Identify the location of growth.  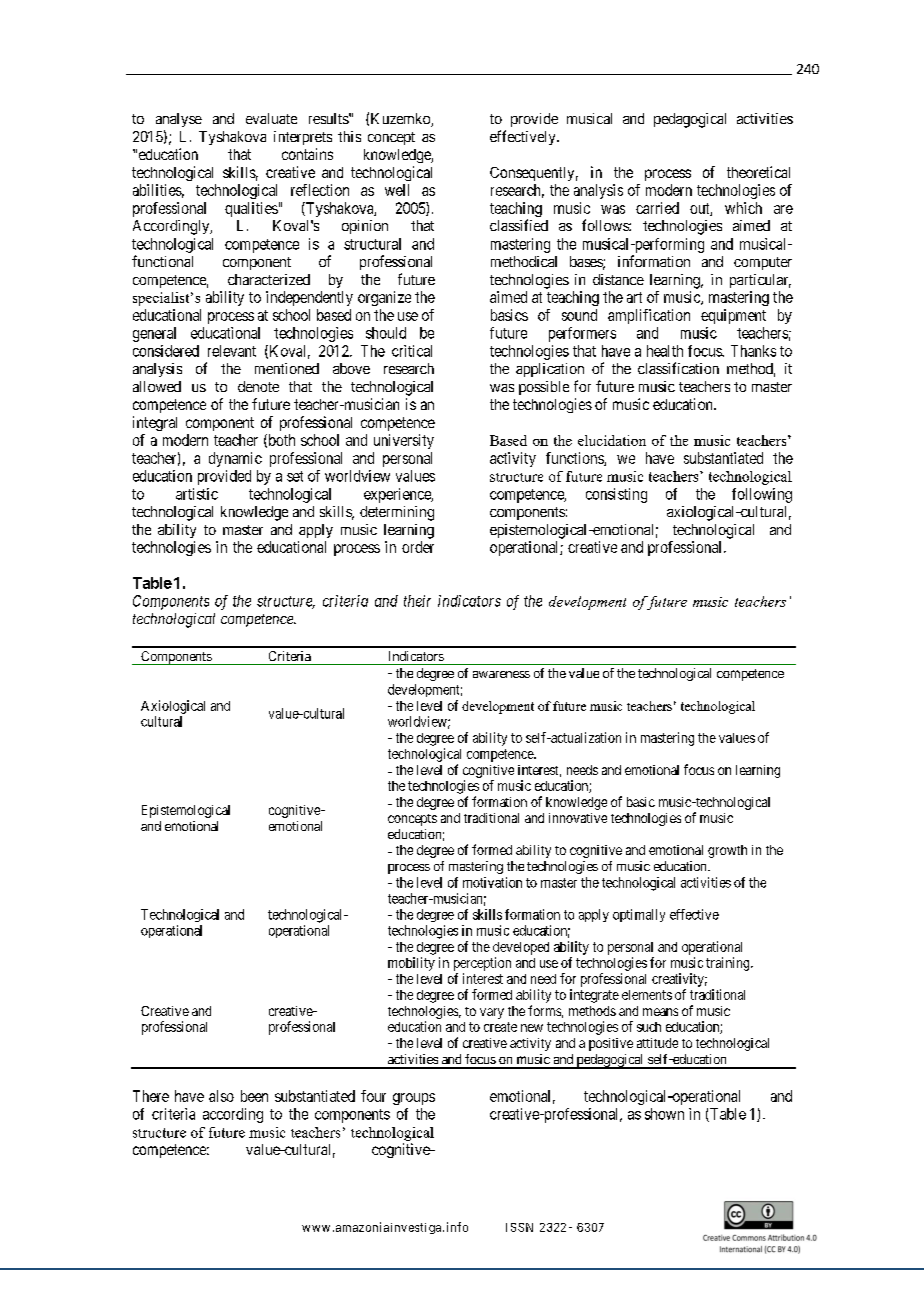
(727, 851).
